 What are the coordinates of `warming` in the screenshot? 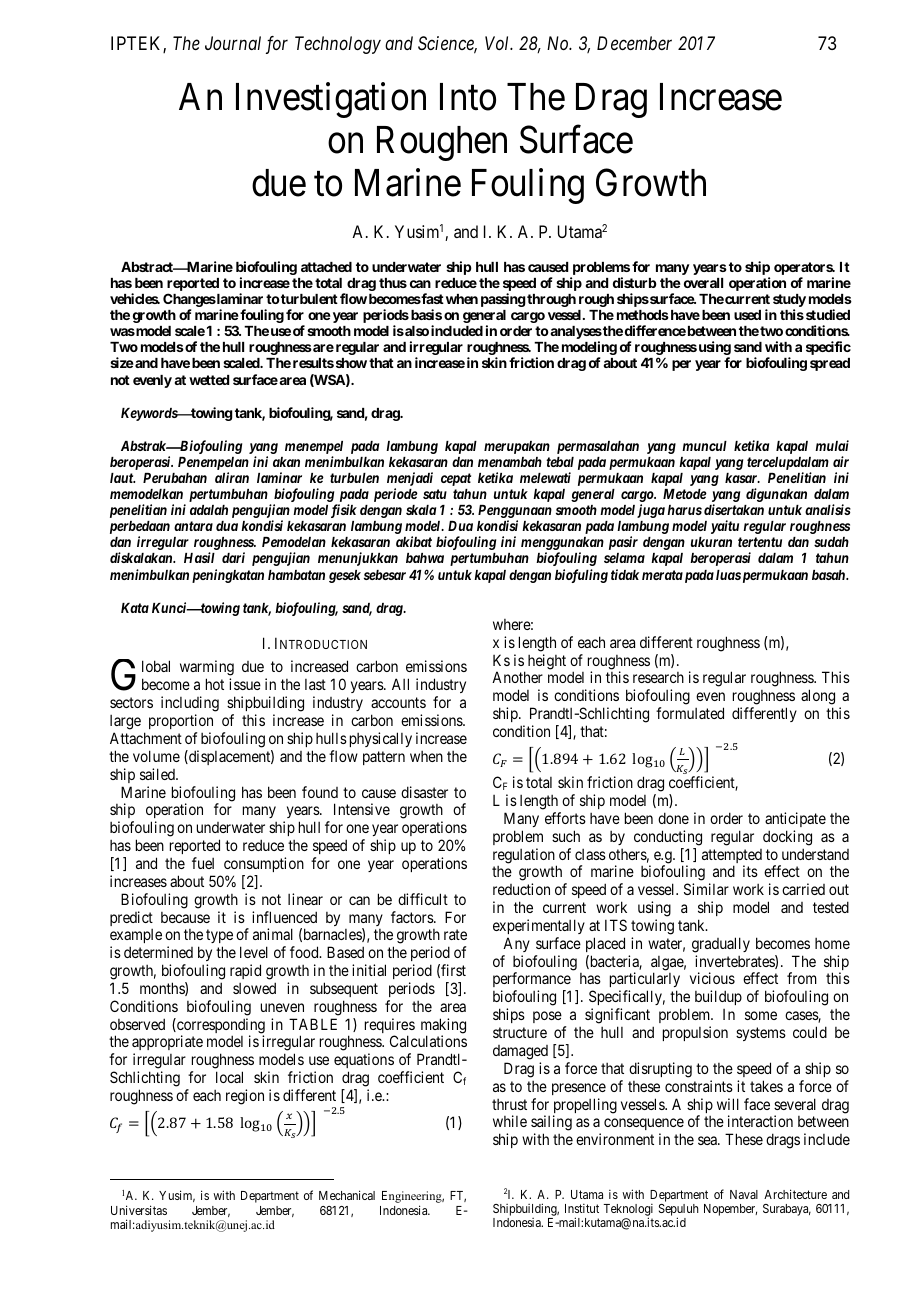 It's located at (207, 669).
